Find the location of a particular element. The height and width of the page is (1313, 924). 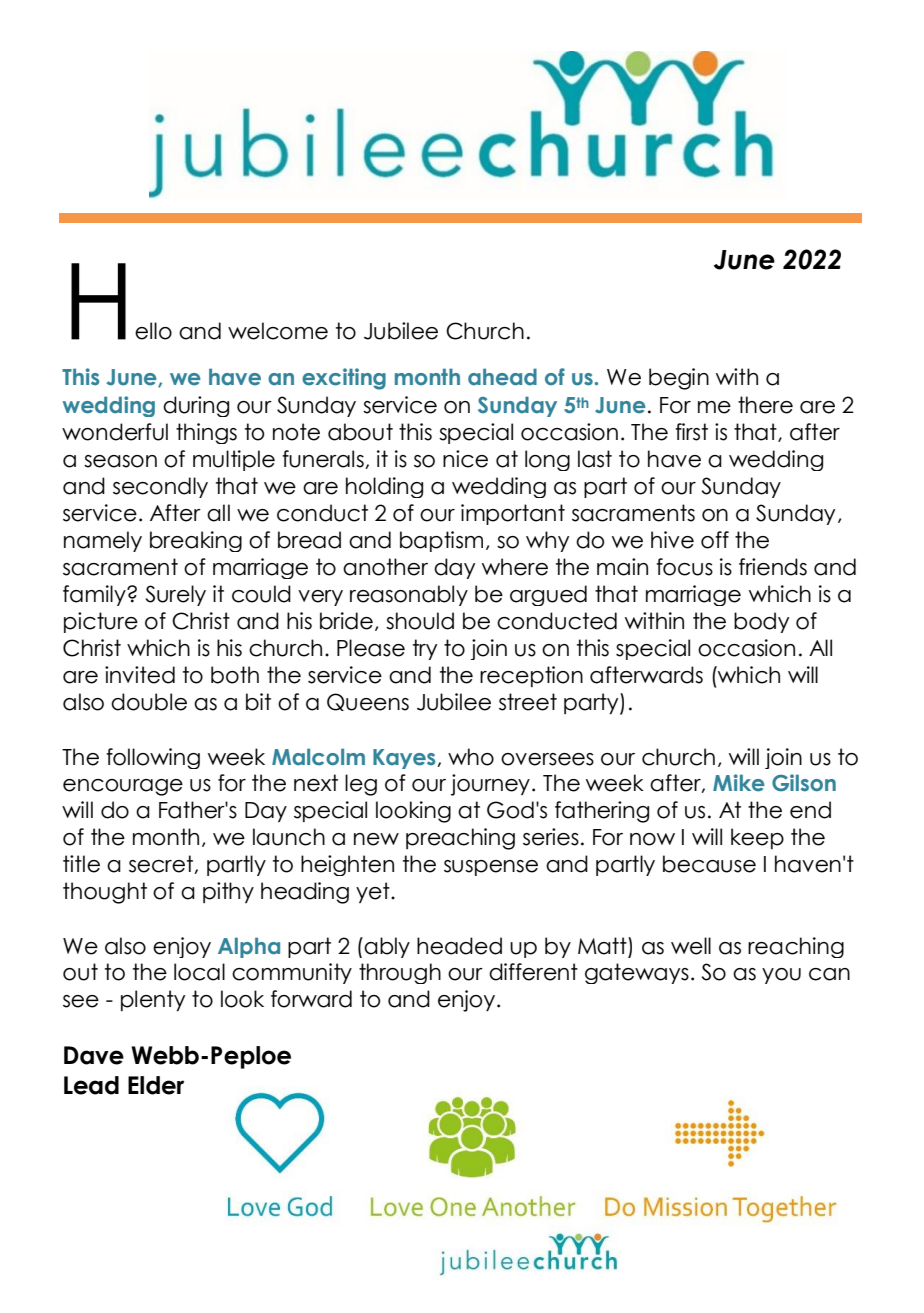

baptism is located at coordinates (441, 541).
